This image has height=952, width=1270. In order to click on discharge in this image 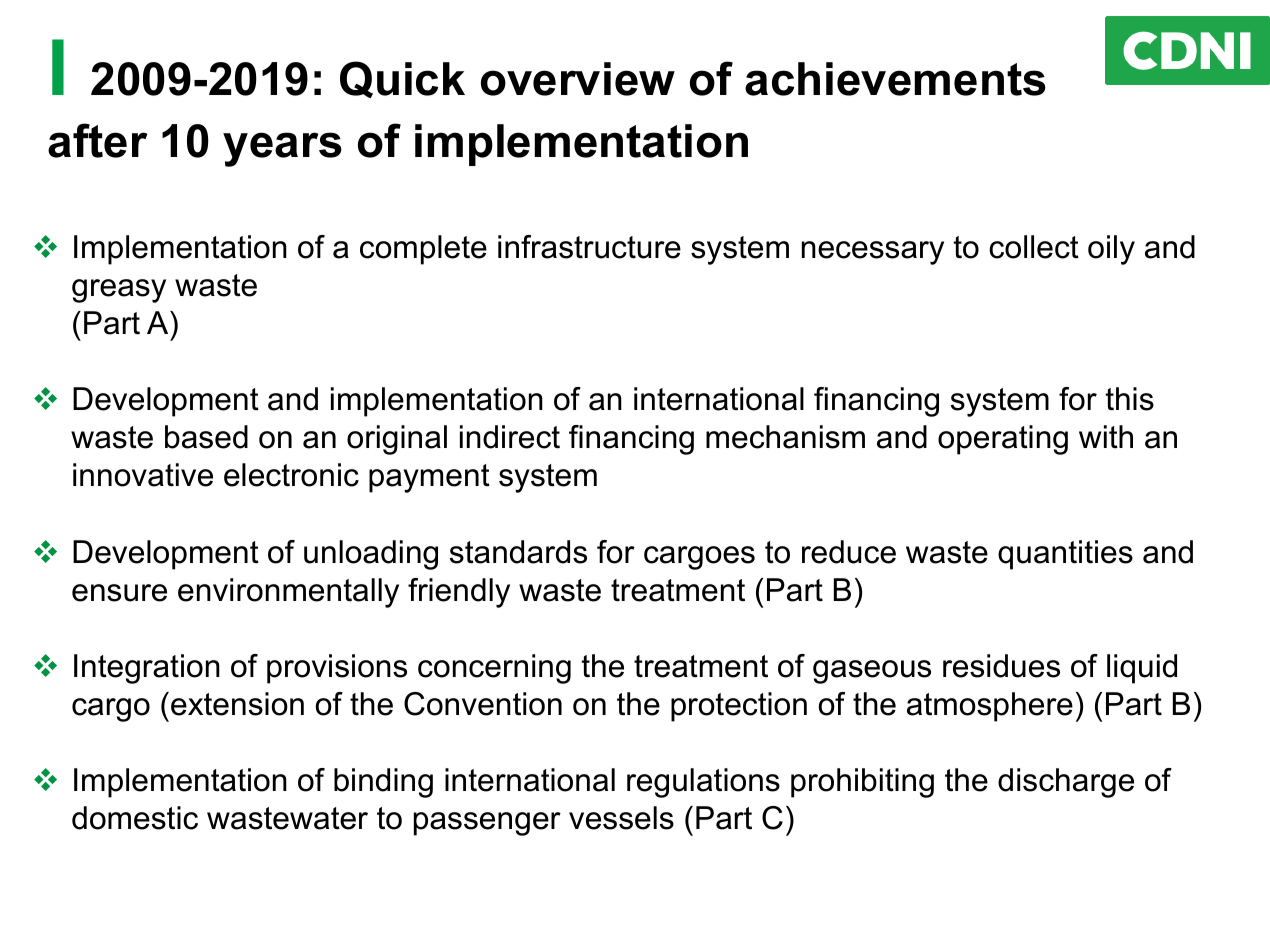, I will do `click(1066, 783)`.
